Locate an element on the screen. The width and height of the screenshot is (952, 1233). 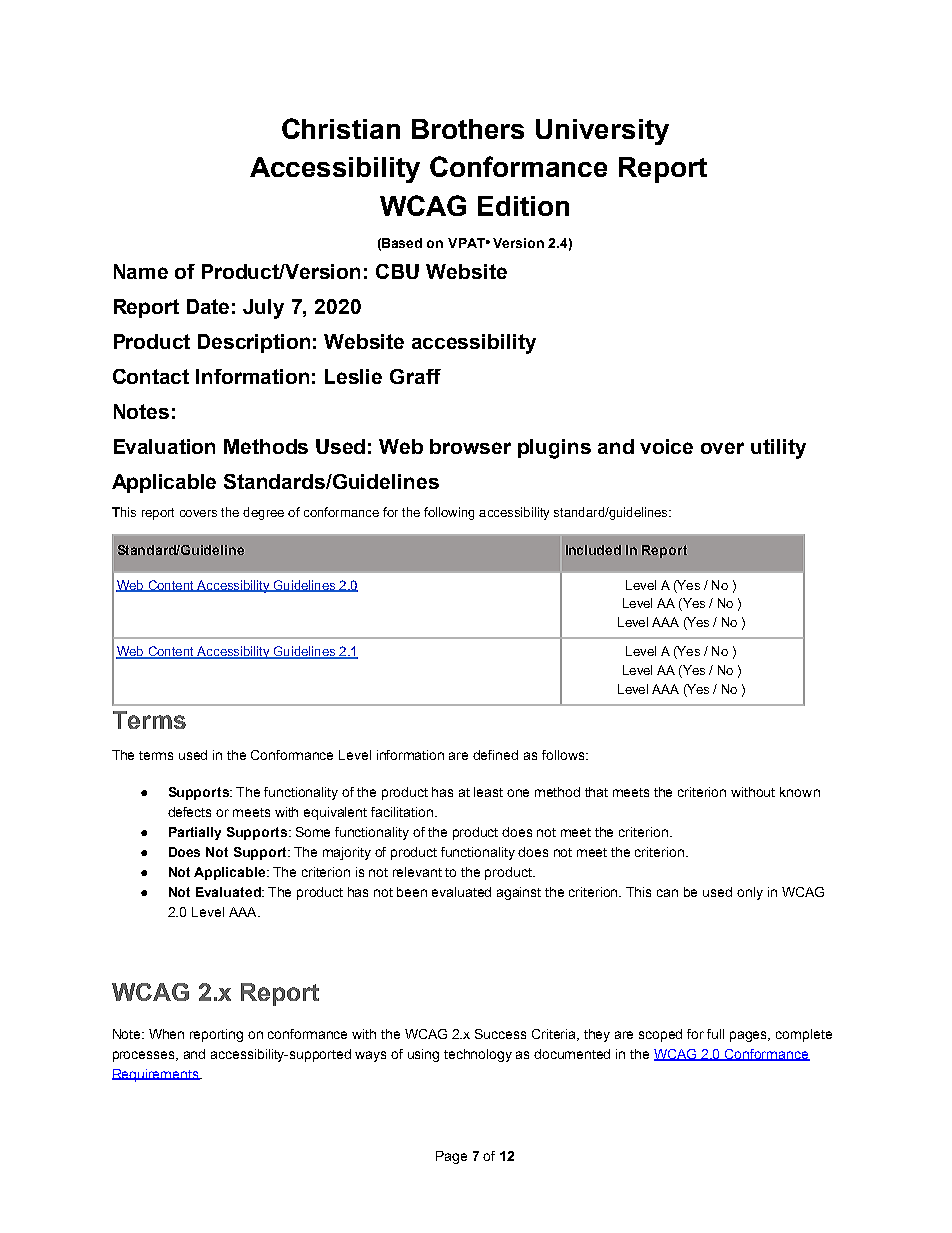
known is located at coordinates (800, 792).
